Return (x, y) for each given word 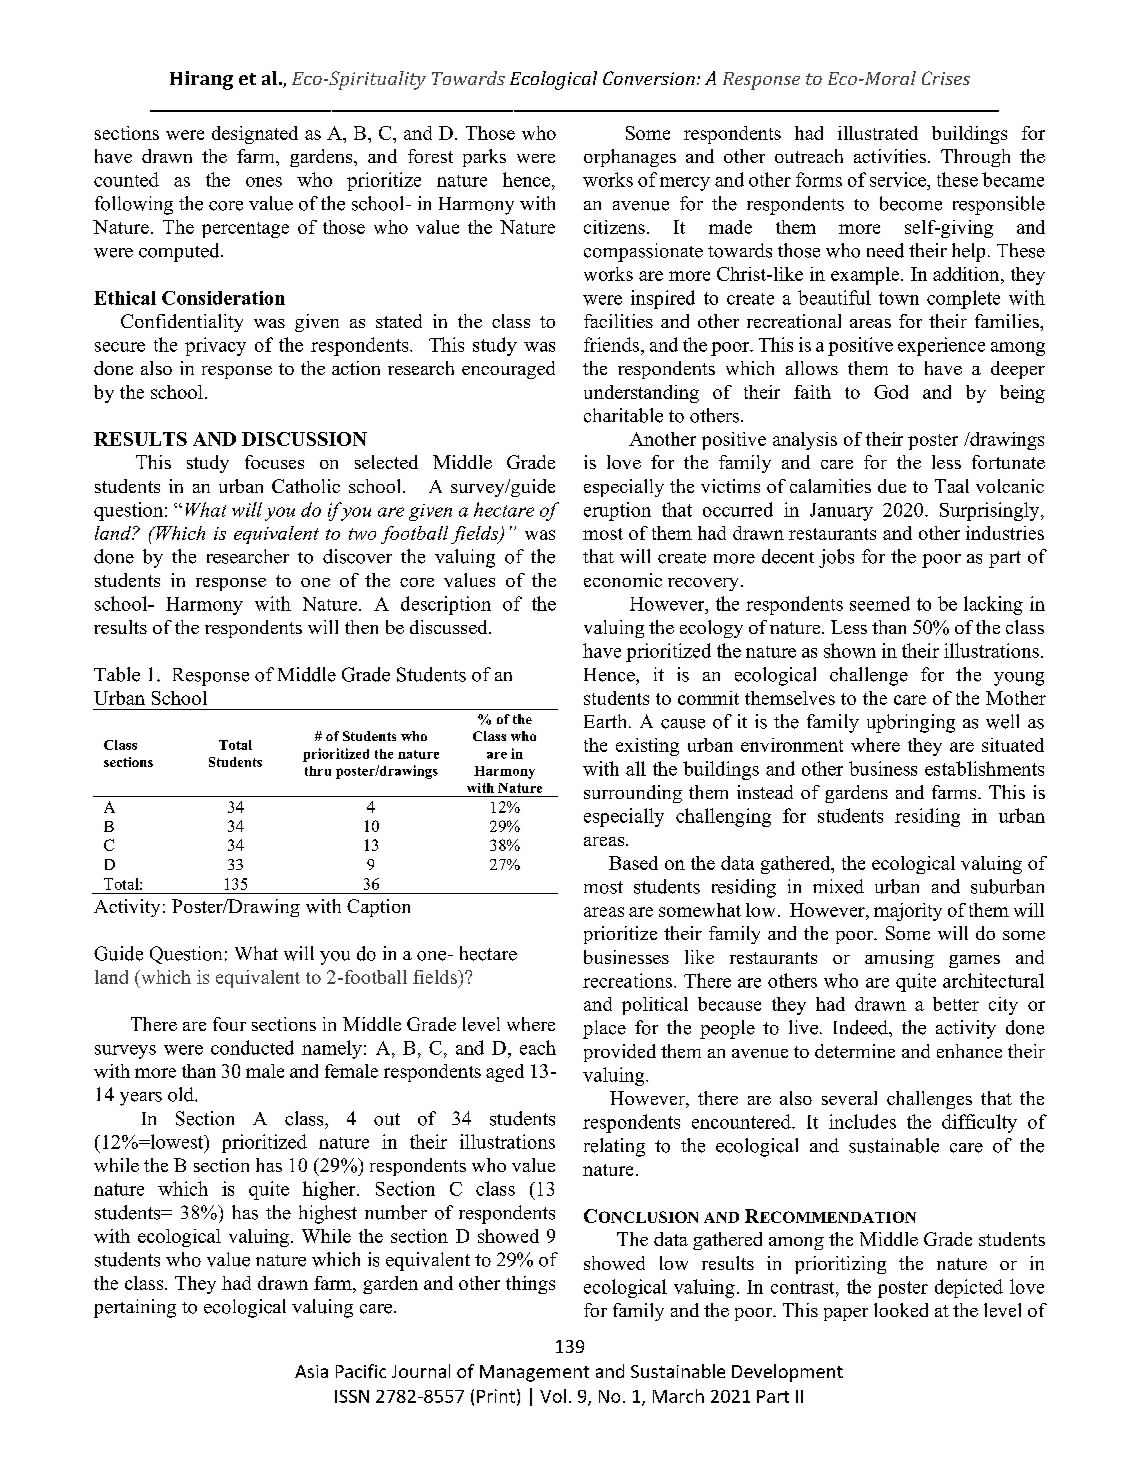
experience (941, 346)
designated (255, 135)
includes (862, 1121)
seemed (880, 603)
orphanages (630, 158)
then (361, 627)
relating (614, 1147)
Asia (311, 1371)
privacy (215, 346)
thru (318, 771)
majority (908, 912)
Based (633, 863)
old (182, 1094)
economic (623, 580)
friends (613, 344)
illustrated (878, 133)
